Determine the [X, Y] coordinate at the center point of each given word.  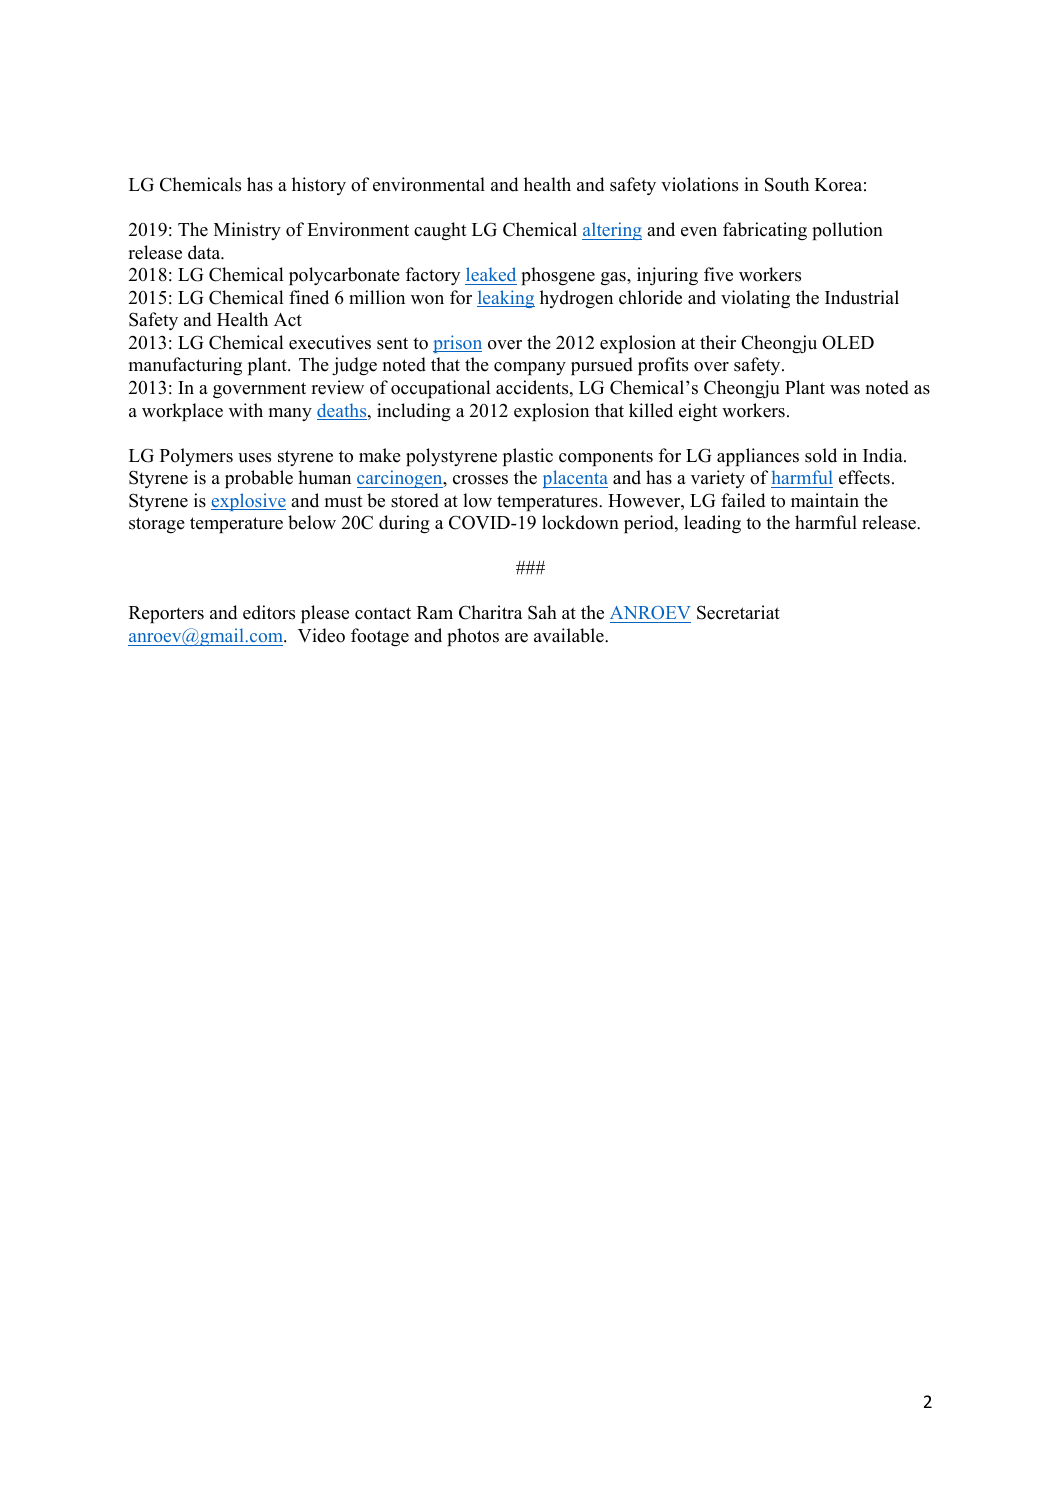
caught [440, 231]
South [787, 184]
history [319, 186]
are [516, 638]
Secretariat [738, 612]
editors [269, 612]
